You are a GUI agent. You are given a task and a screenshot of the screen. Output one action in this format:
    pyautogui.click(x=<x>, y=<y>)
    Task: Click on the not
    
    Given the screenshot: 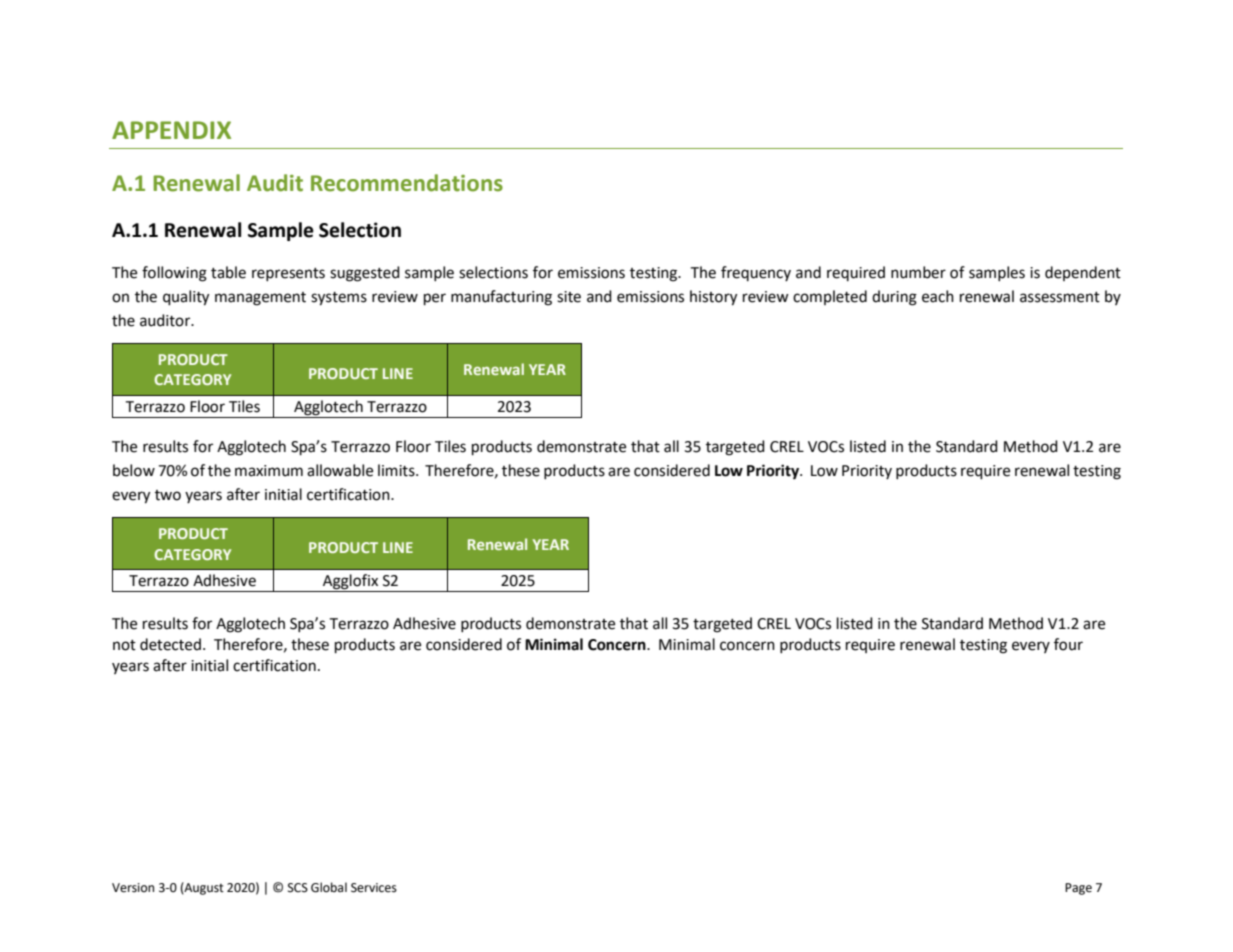 What is the action you would take?
    pyautogui.click(x=124, y=645)
